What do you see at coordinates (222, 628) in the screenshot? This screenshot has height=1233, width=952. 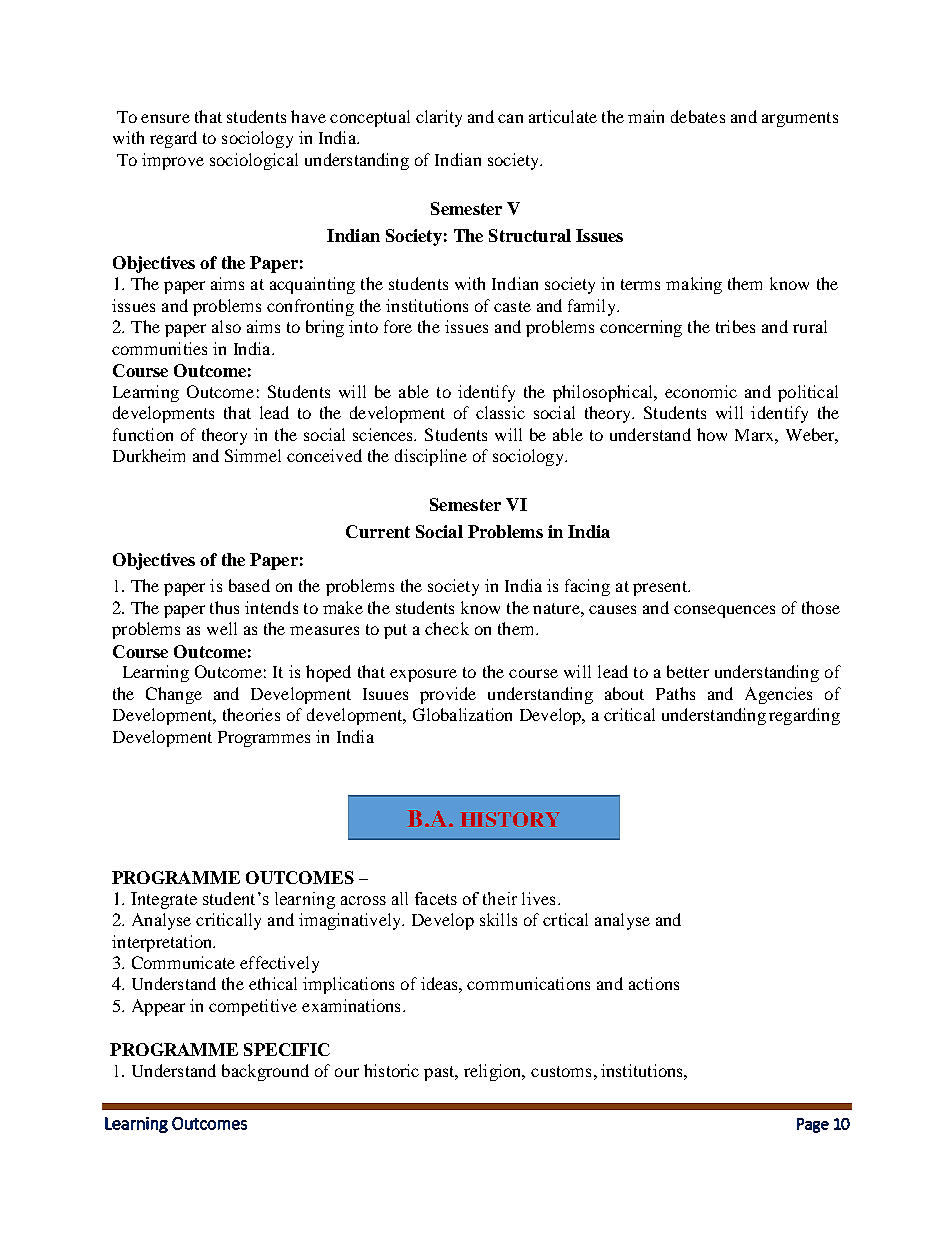 I see `well` at bounding box center [222, 628].
